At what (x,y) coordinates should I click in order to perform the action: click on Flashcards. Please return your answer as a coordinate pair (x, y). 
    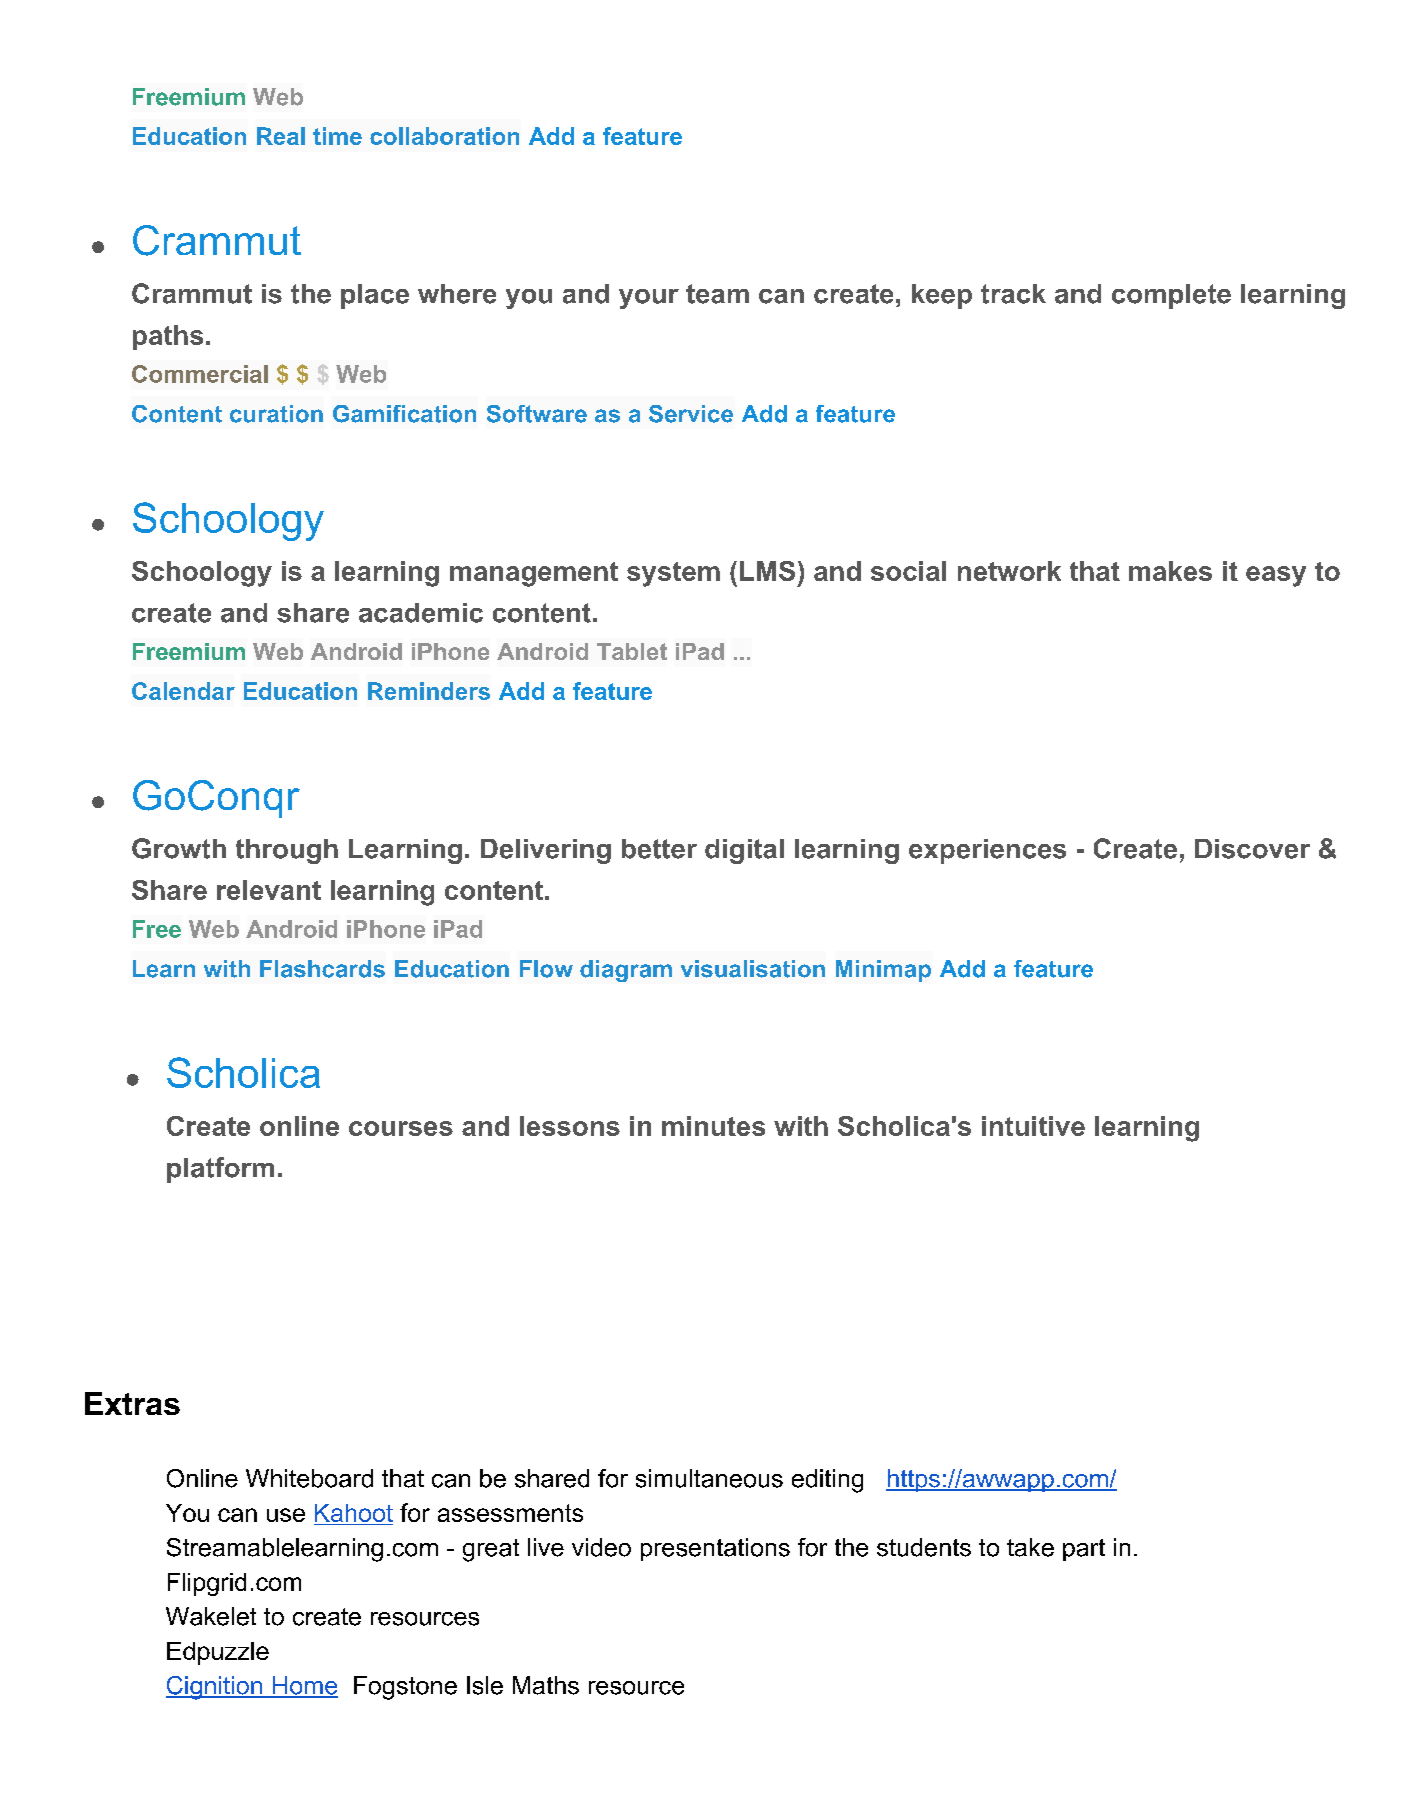
    Looking at the image, I should click on (322, 969).
